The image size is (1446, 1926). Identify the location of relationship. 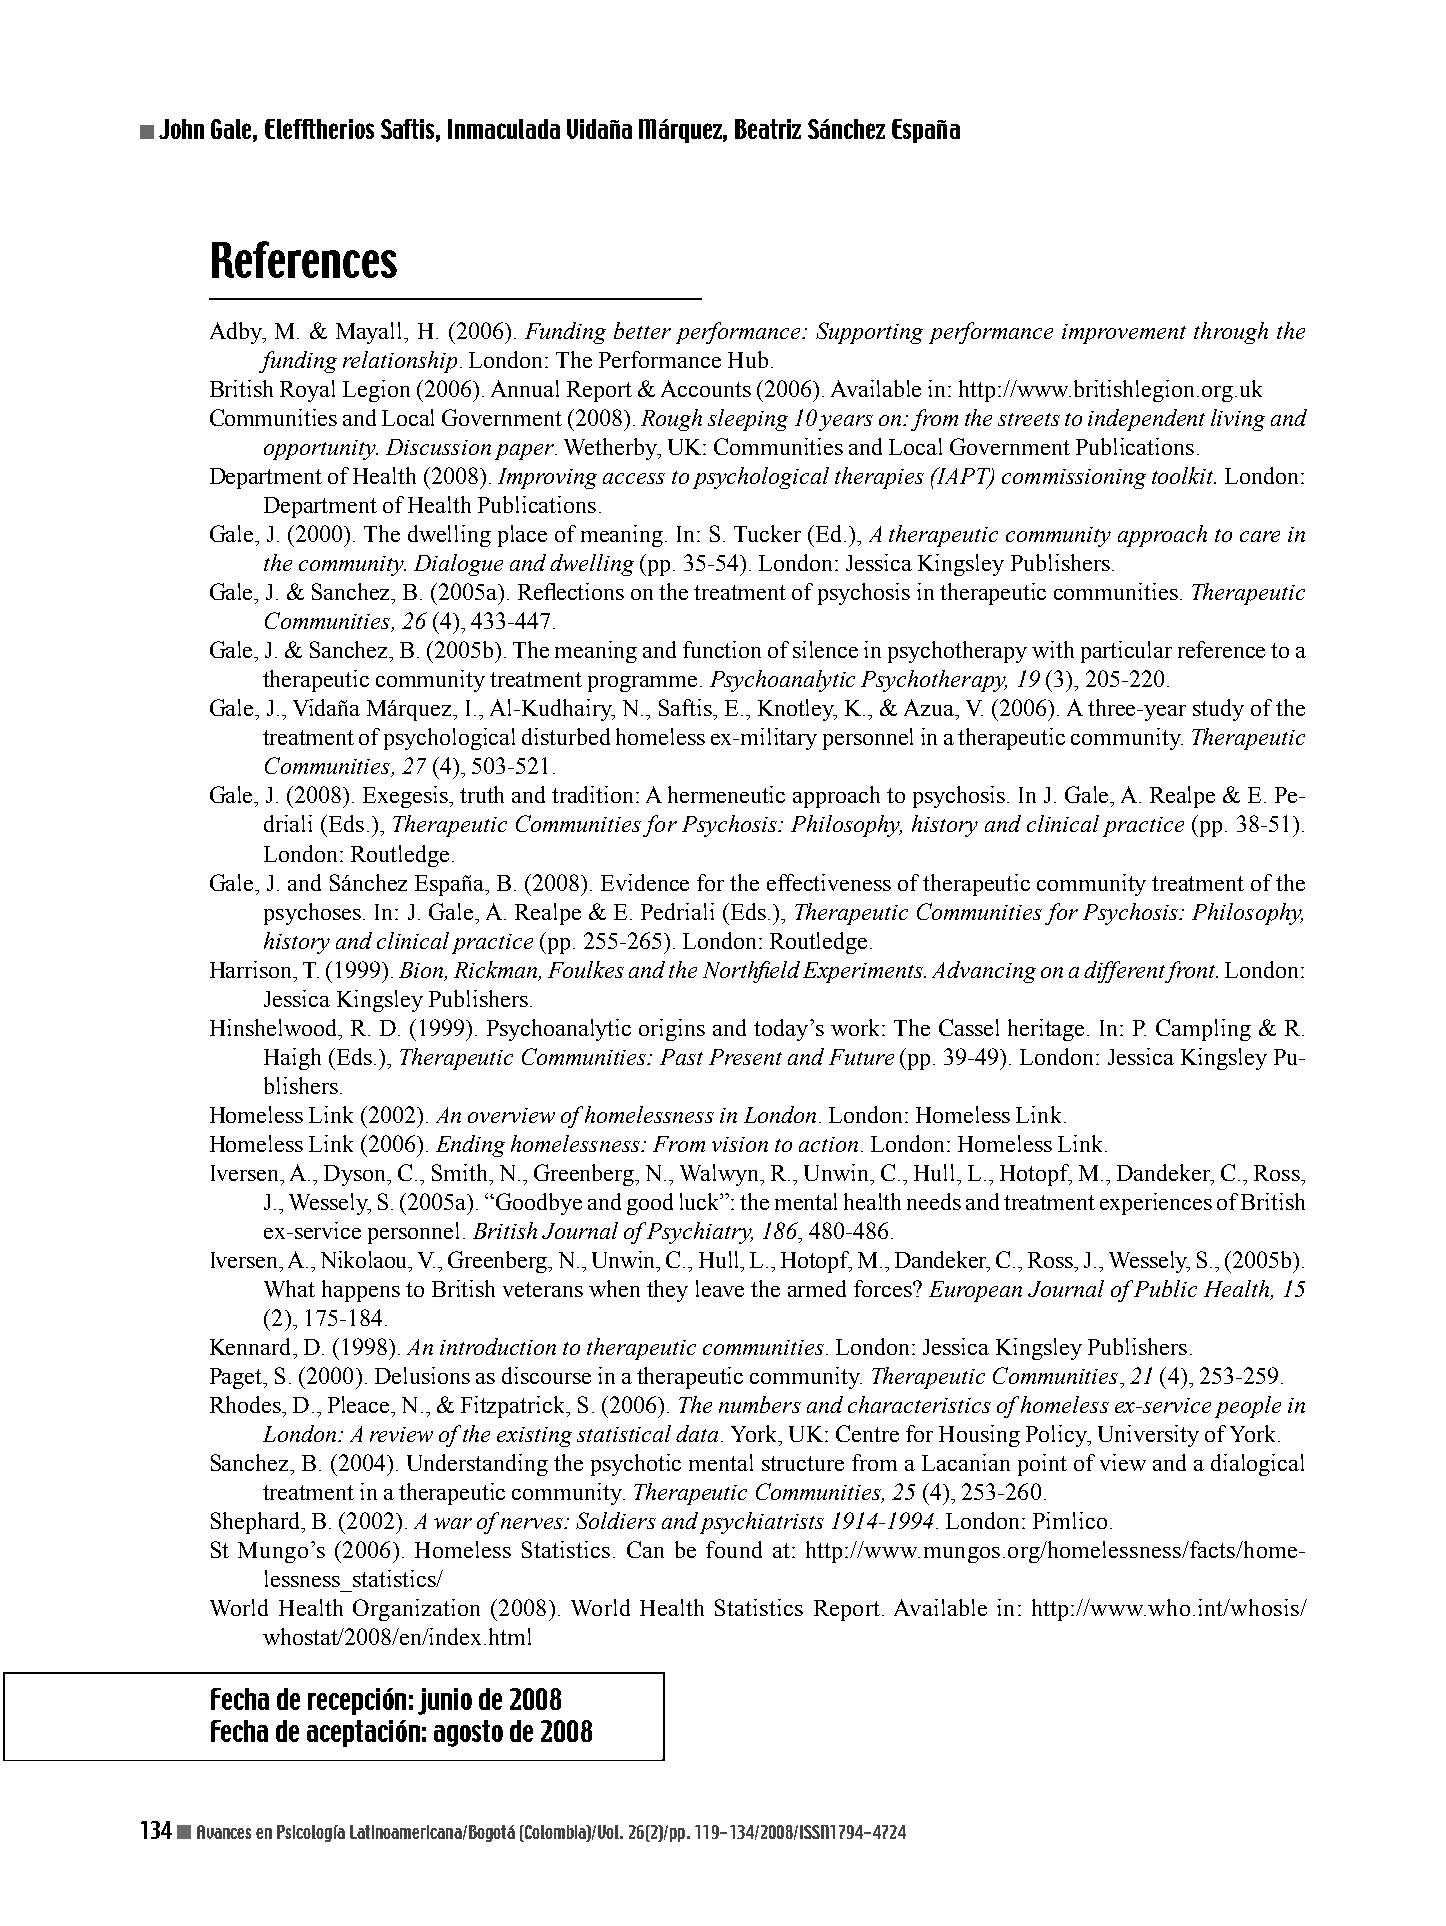
(400, 362).
